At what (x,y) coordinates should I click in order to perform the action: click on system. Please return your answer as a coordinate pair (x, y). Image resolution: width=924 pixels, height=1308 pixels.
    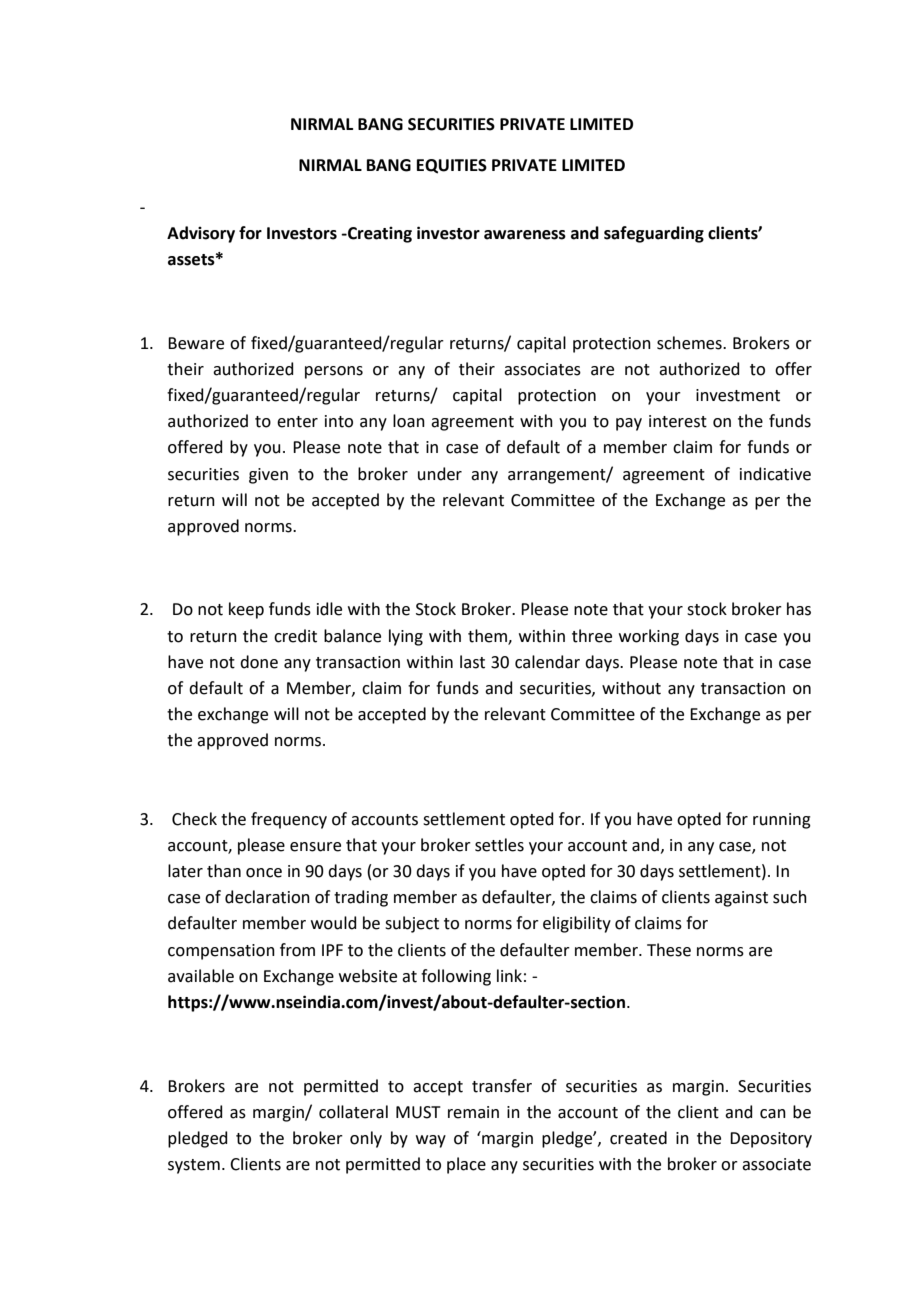
    Looking at the image, I should click on (194, 1166).
